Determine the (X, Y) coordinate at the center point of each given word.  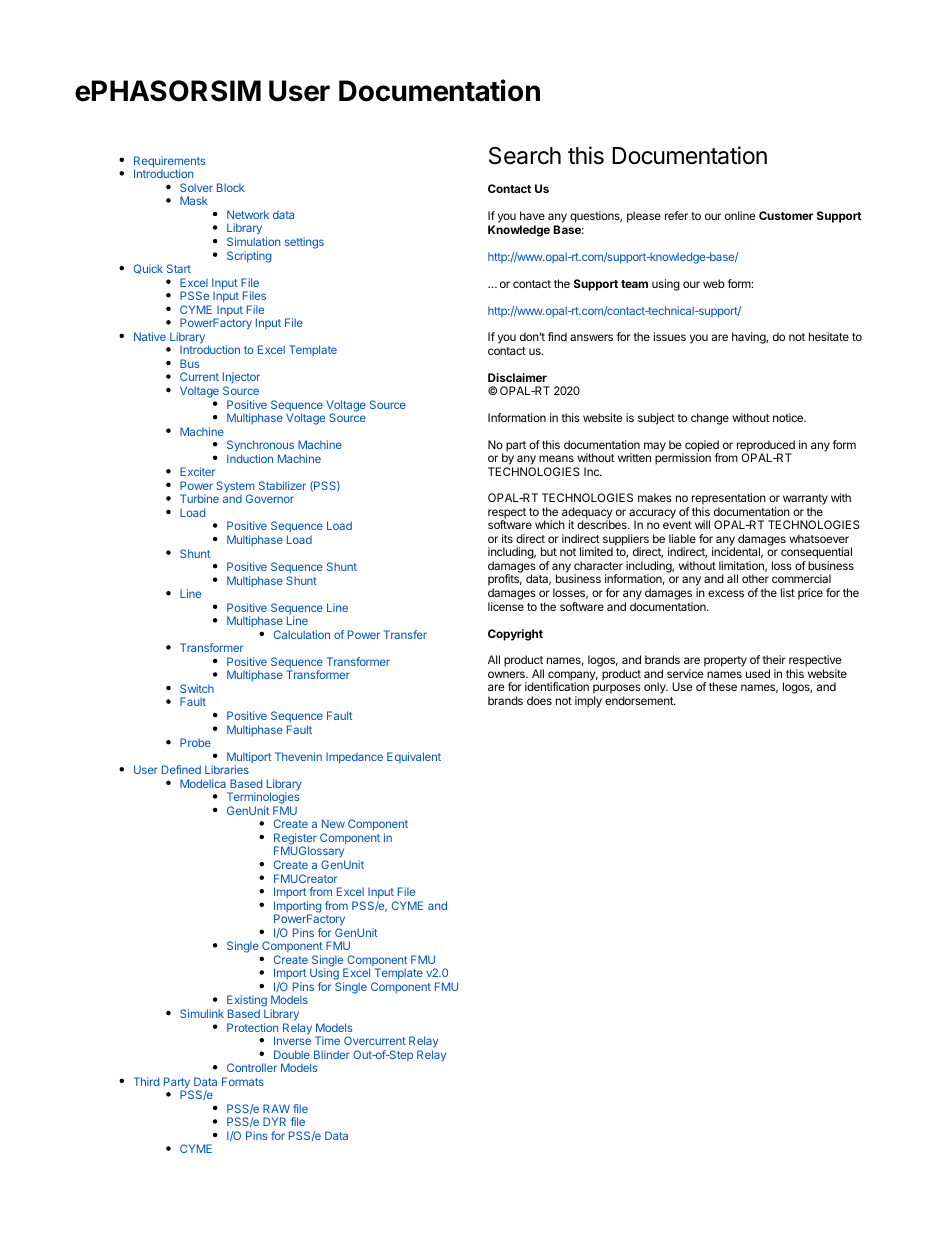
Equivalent (414, 757)
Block (231, 187)
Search (525, 156)
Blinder (332, 1054)
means (556, 458)
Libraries (227, 769)
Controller (252, 1067)
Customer (786, 215)
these (723, 686)
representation (729, 500)
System (235, 488)
